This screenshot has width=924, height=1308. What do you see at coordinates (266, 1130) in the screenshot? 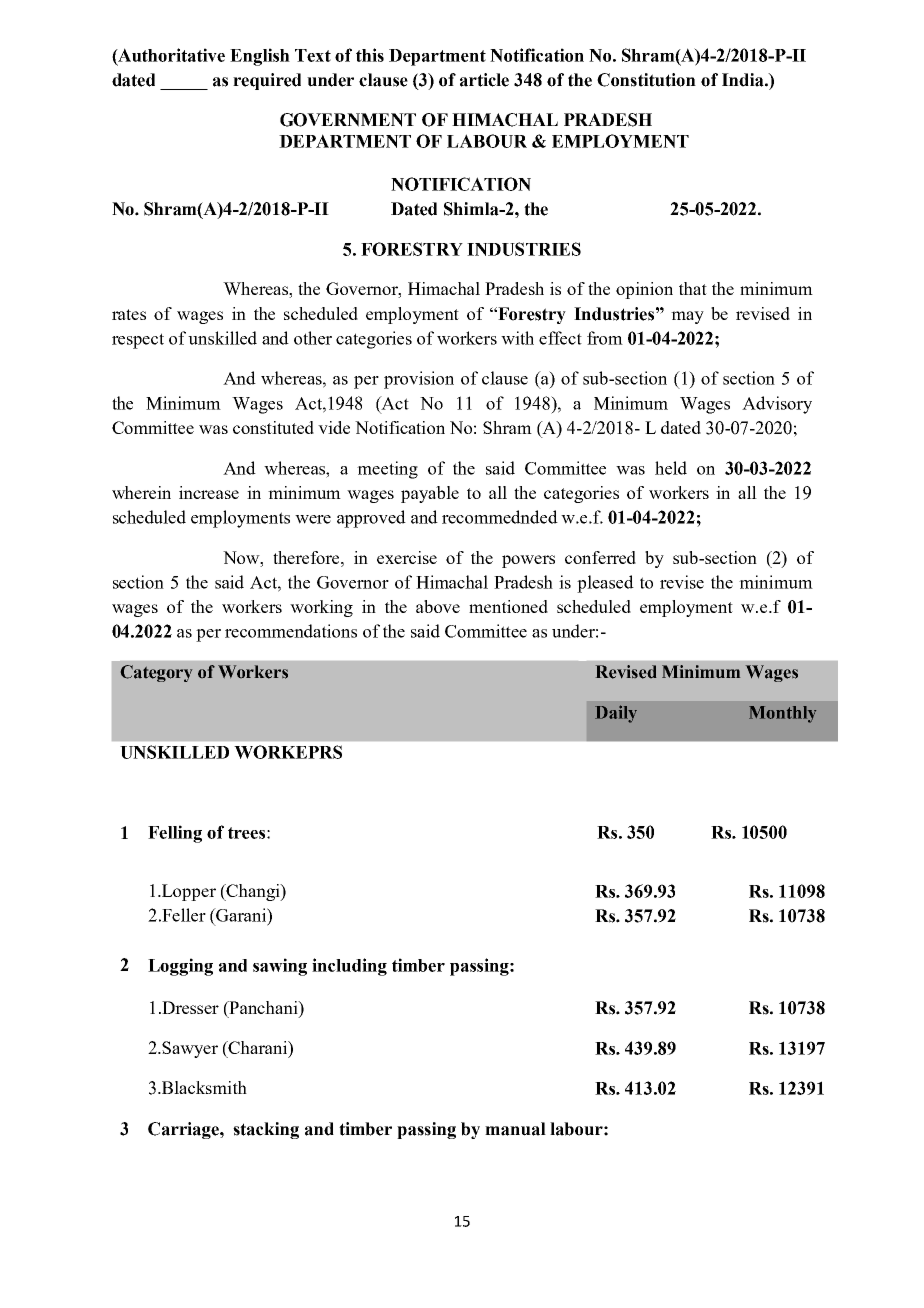
I see `stacking` at bounding box center [266, 1130].
